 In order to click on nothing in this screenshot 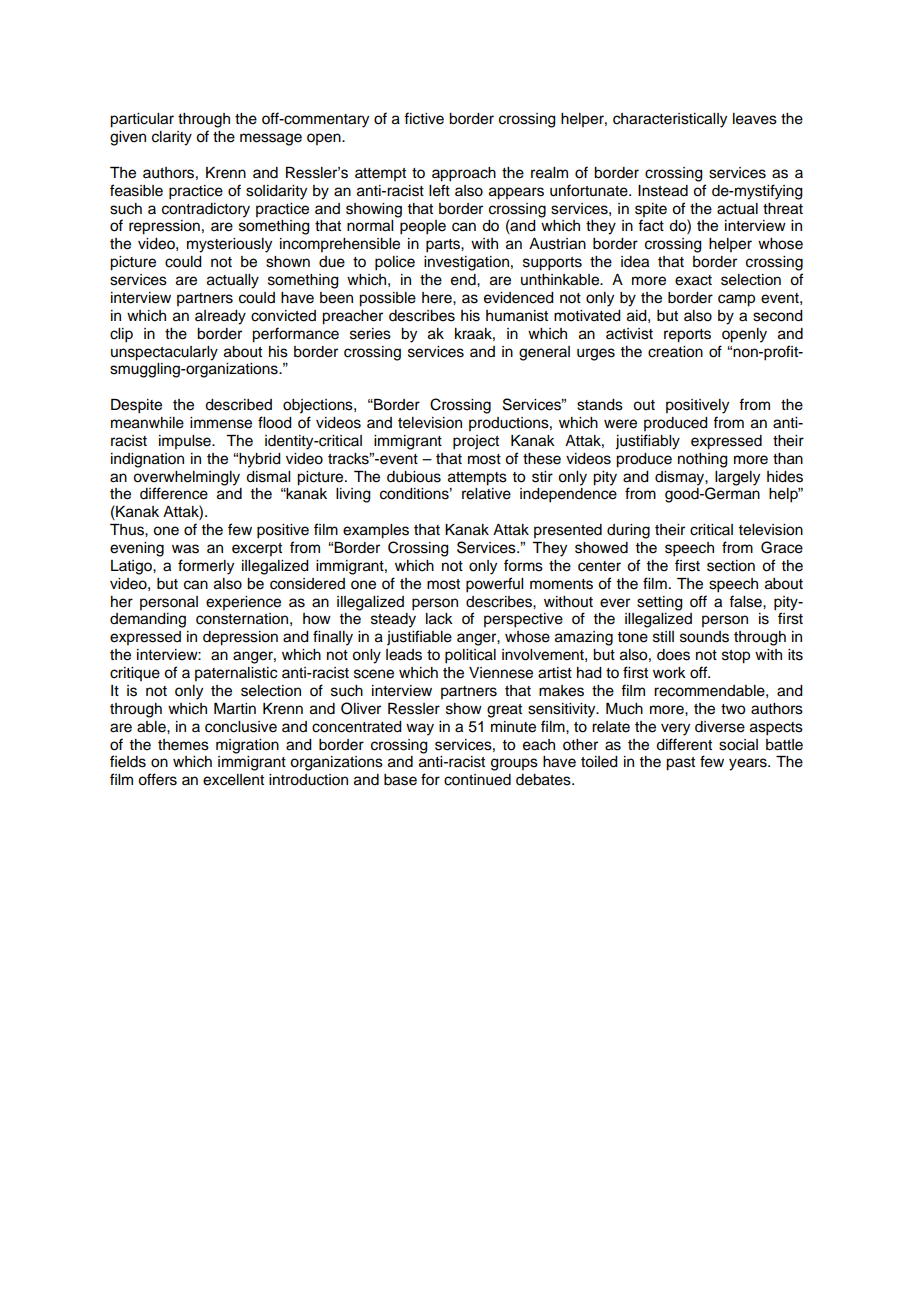, I will do `click(703, 460)`.
